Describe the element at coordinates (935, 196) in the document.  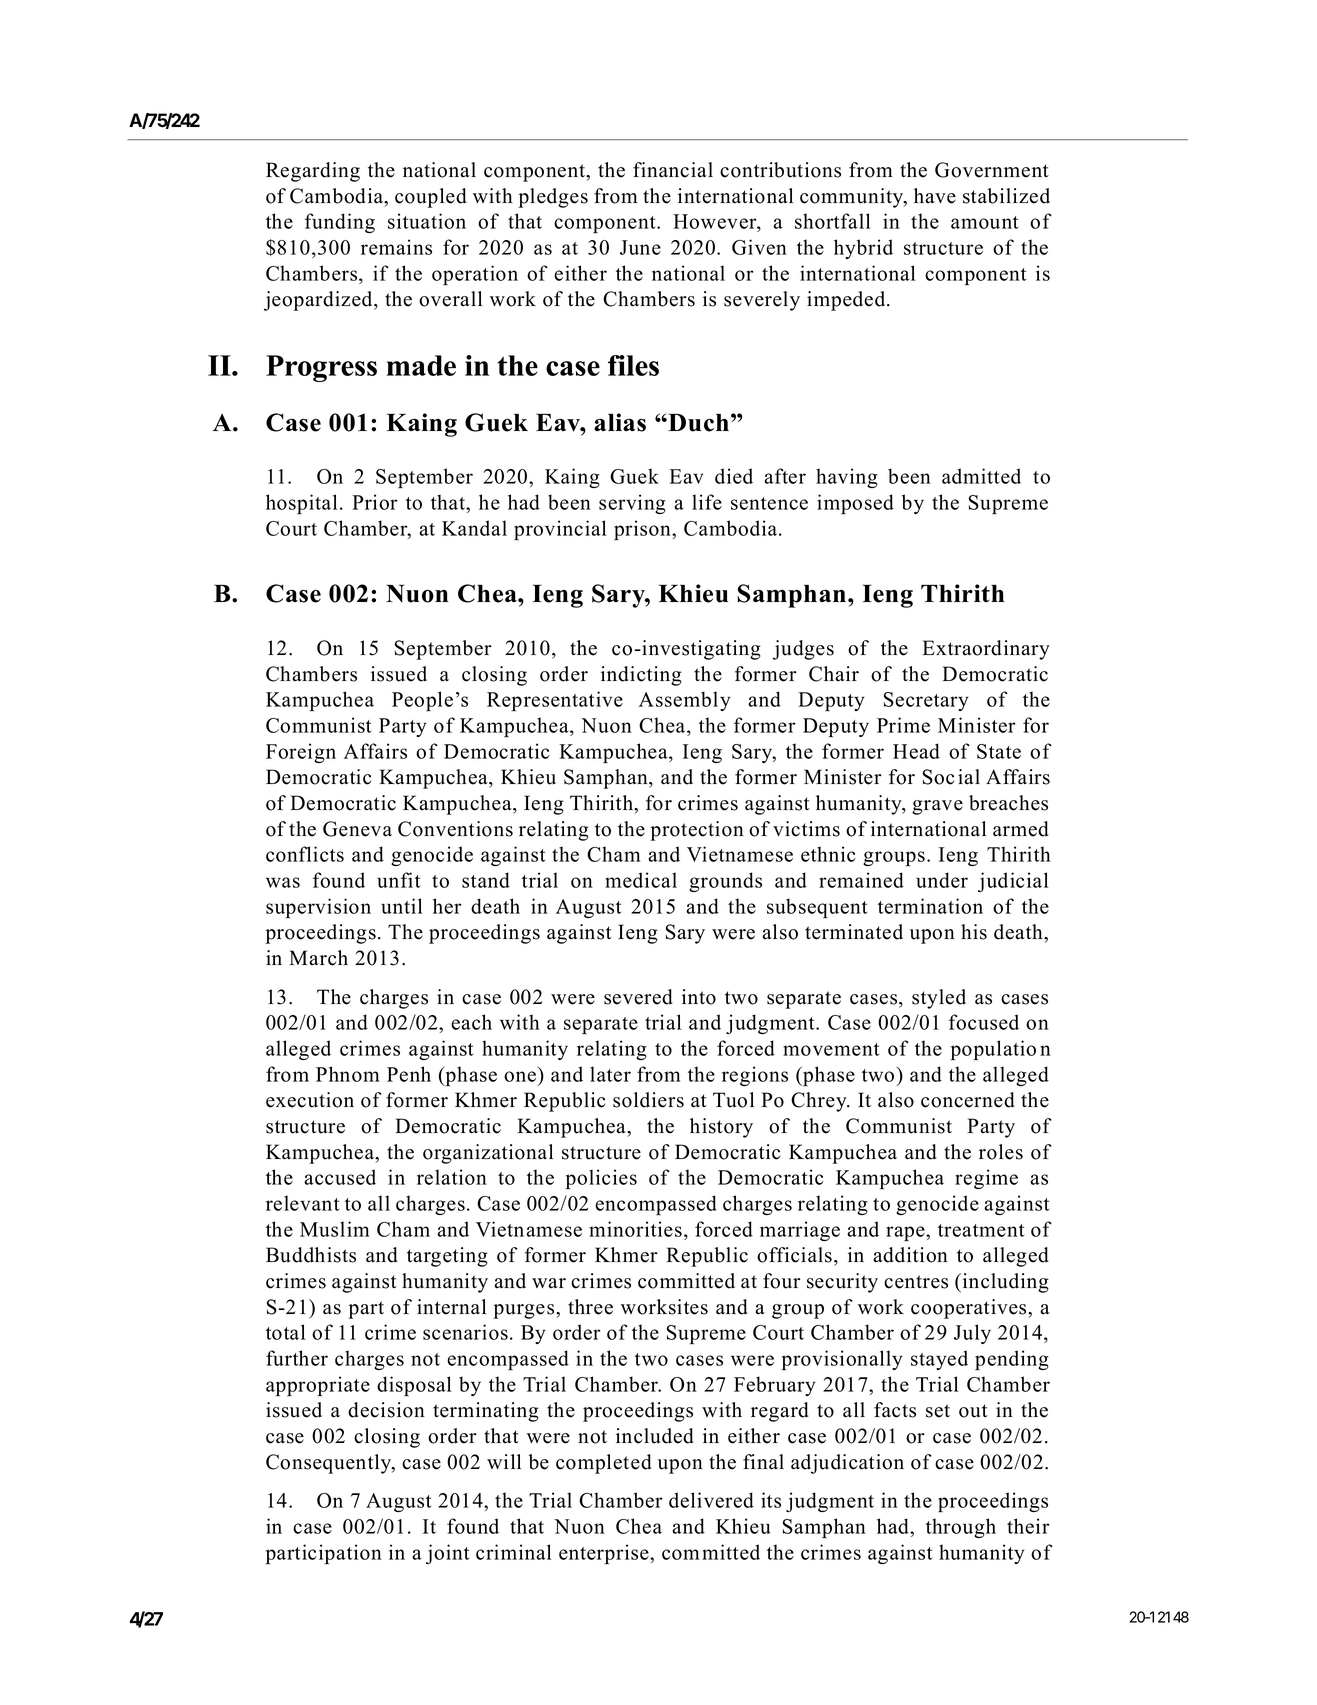
I see `have` at that location.
